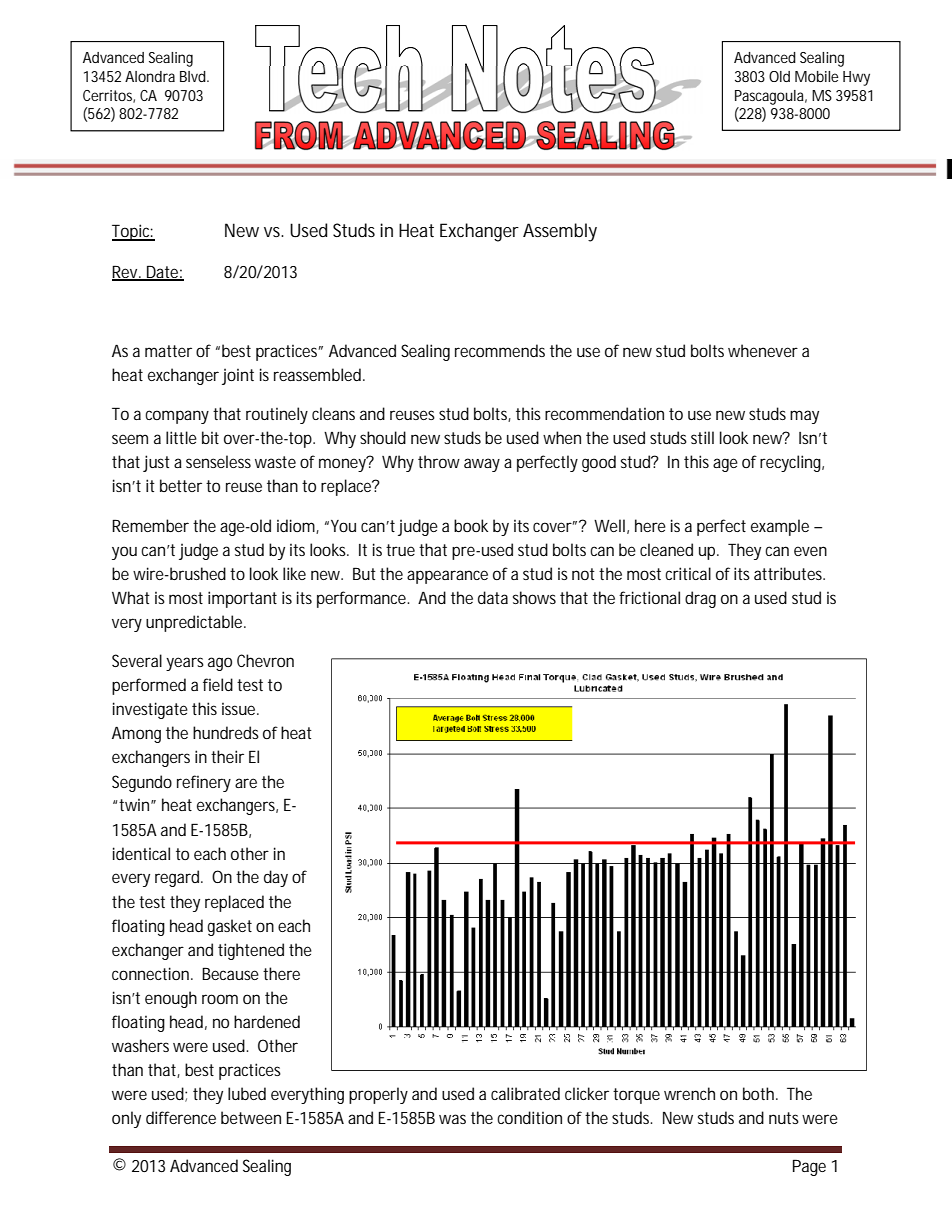 The image size is (952, 1232). Describe the element at coordinates (210, 437) in the screenshot. I see `bit` at that location.
